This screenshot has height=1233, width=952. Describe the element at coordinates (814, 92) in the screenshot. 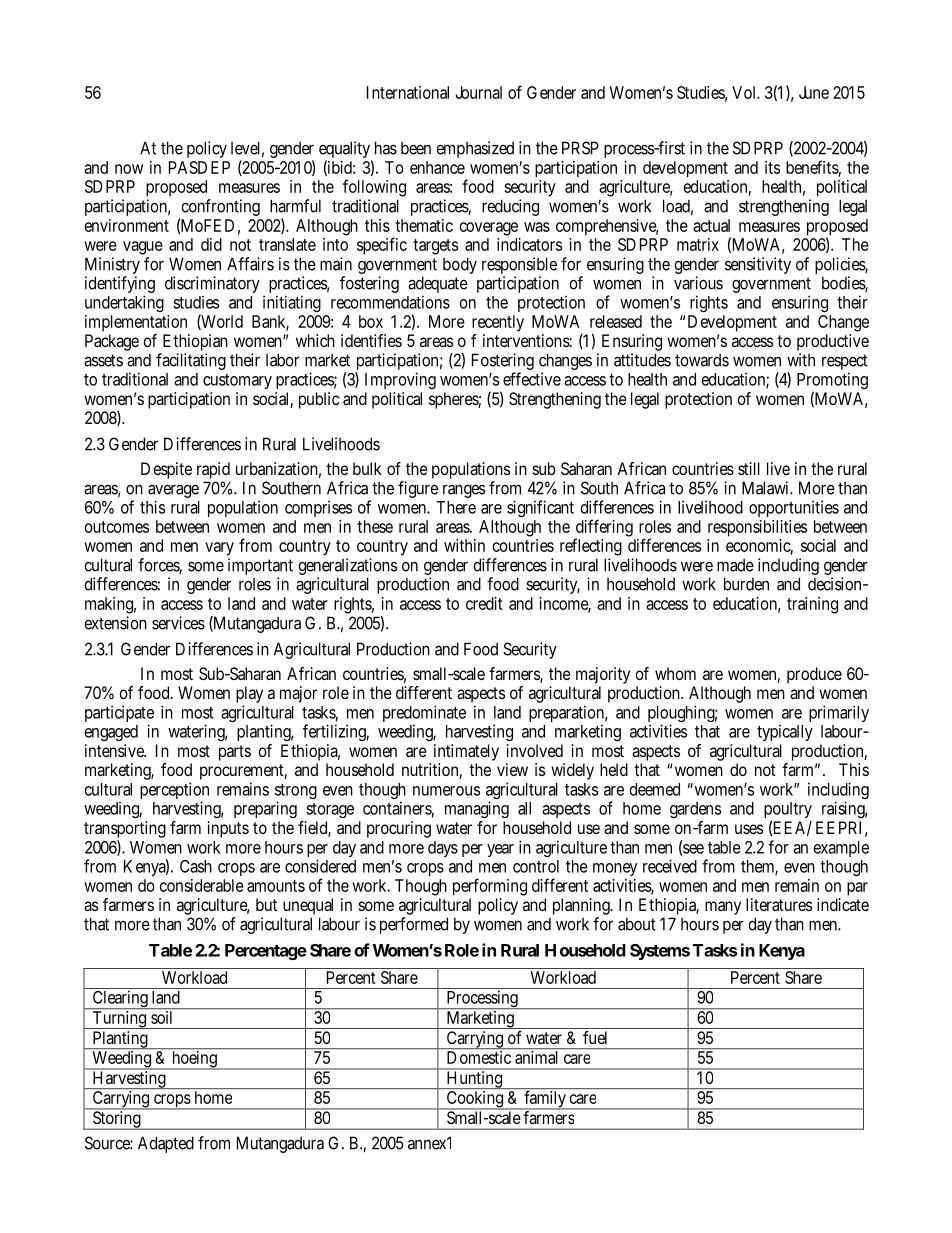

I see `June` at that location.
